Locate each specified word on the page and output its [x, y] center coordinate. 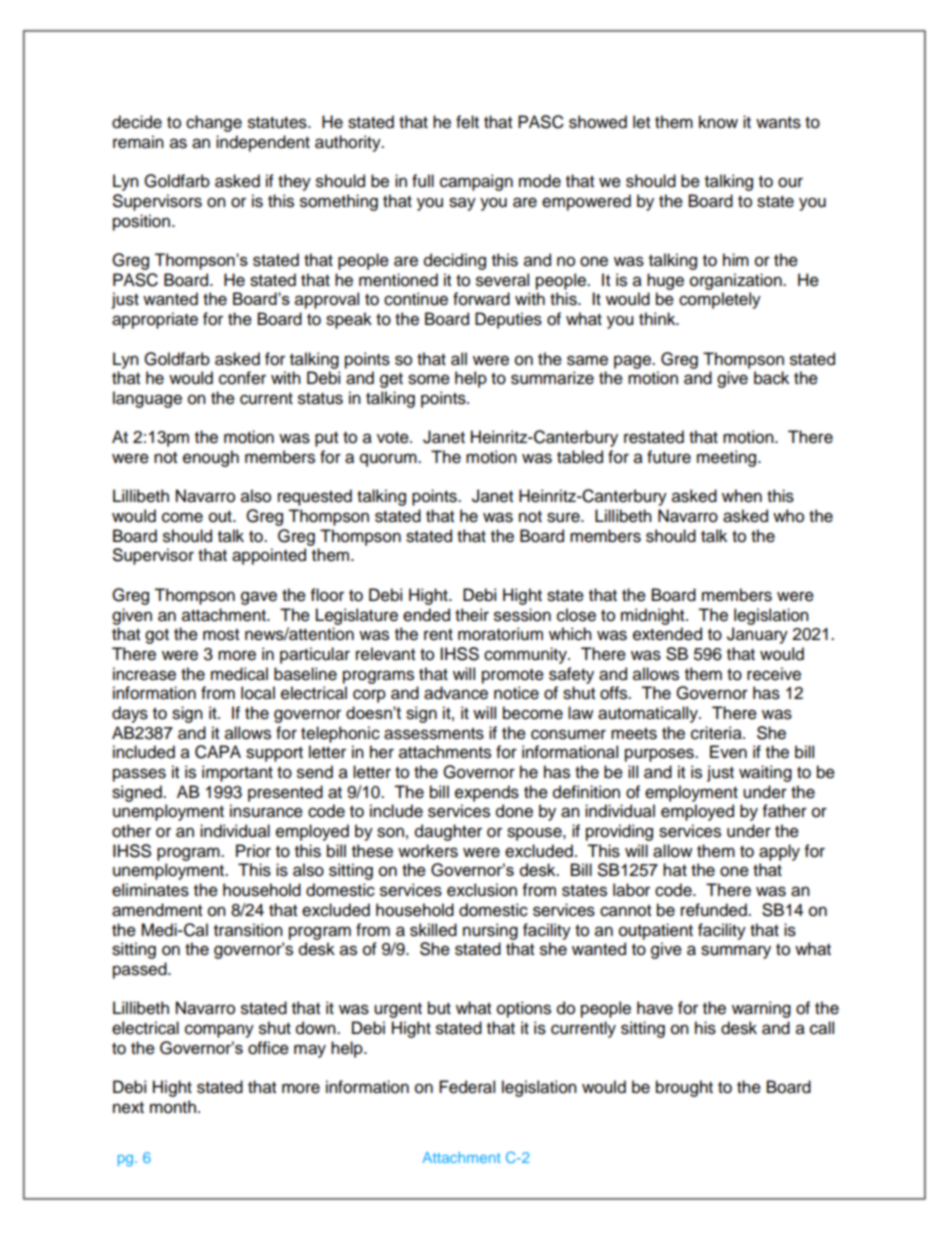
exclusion [482, 890]
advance [456, 693]
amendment [157, 910]
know [718, 122]
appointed [269, 556]
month [173, 1107]
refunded [715, 910]
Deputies [508, 320]
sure [564, 517]
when [742, 496]
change [214, 123]
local [258, 693]
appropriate [155, 320]
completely [720, 300]
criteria [717, 733]
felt [467, 122]
